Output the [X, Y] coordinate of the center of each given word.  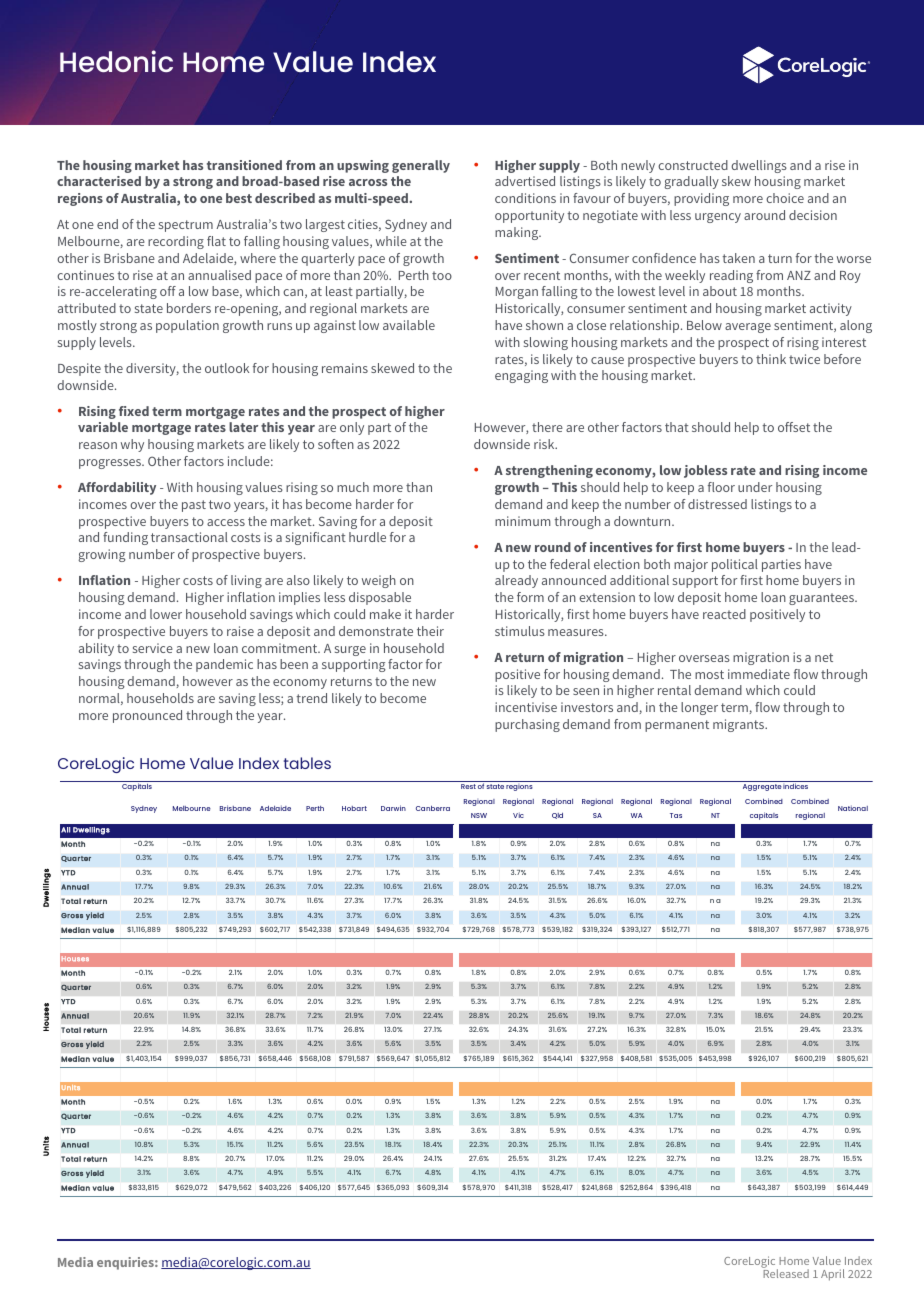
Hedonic [116, 61]
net [824, 657]
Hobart [354, 808]
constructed [693, 165]
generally [421, 166]
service [153, 648]
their [430, 631]
